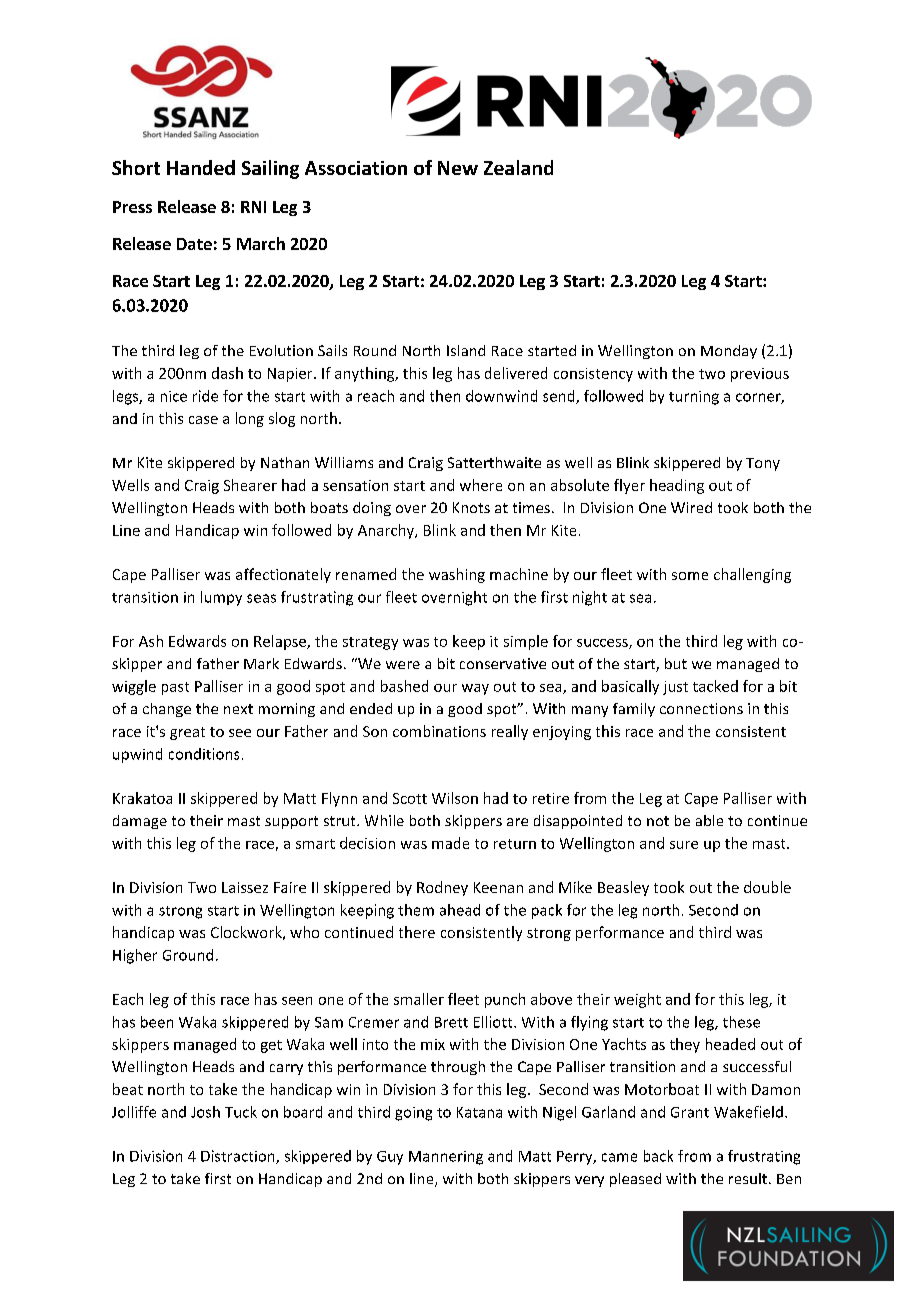 The width and height of the screenshot is (924, 1308). What do you see at coordinates (658, 1156) in the screenshot?
I see `back` at bounding box center [658, 1156].
